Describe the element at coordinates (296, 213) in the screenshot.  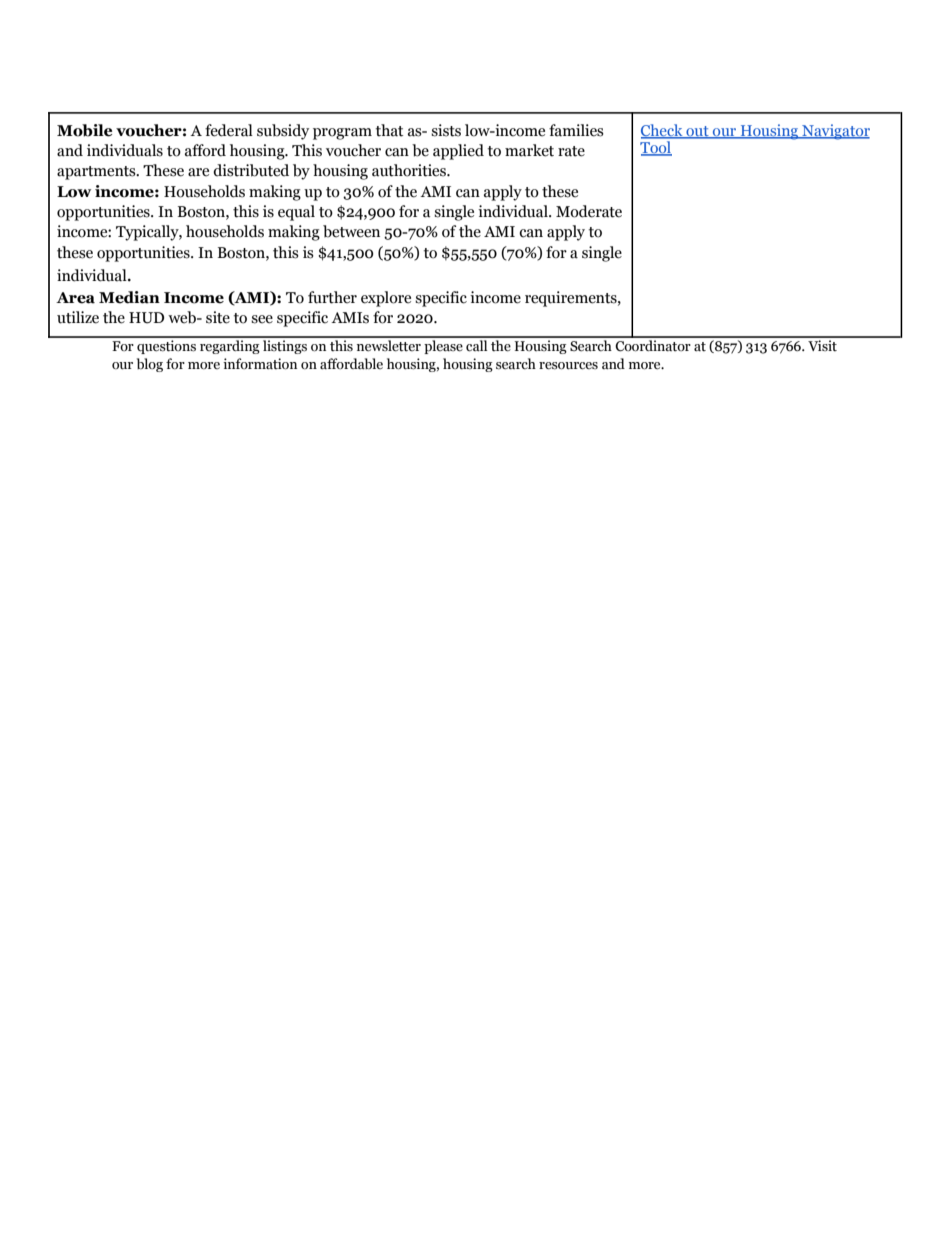
I see `equal` at that location.
